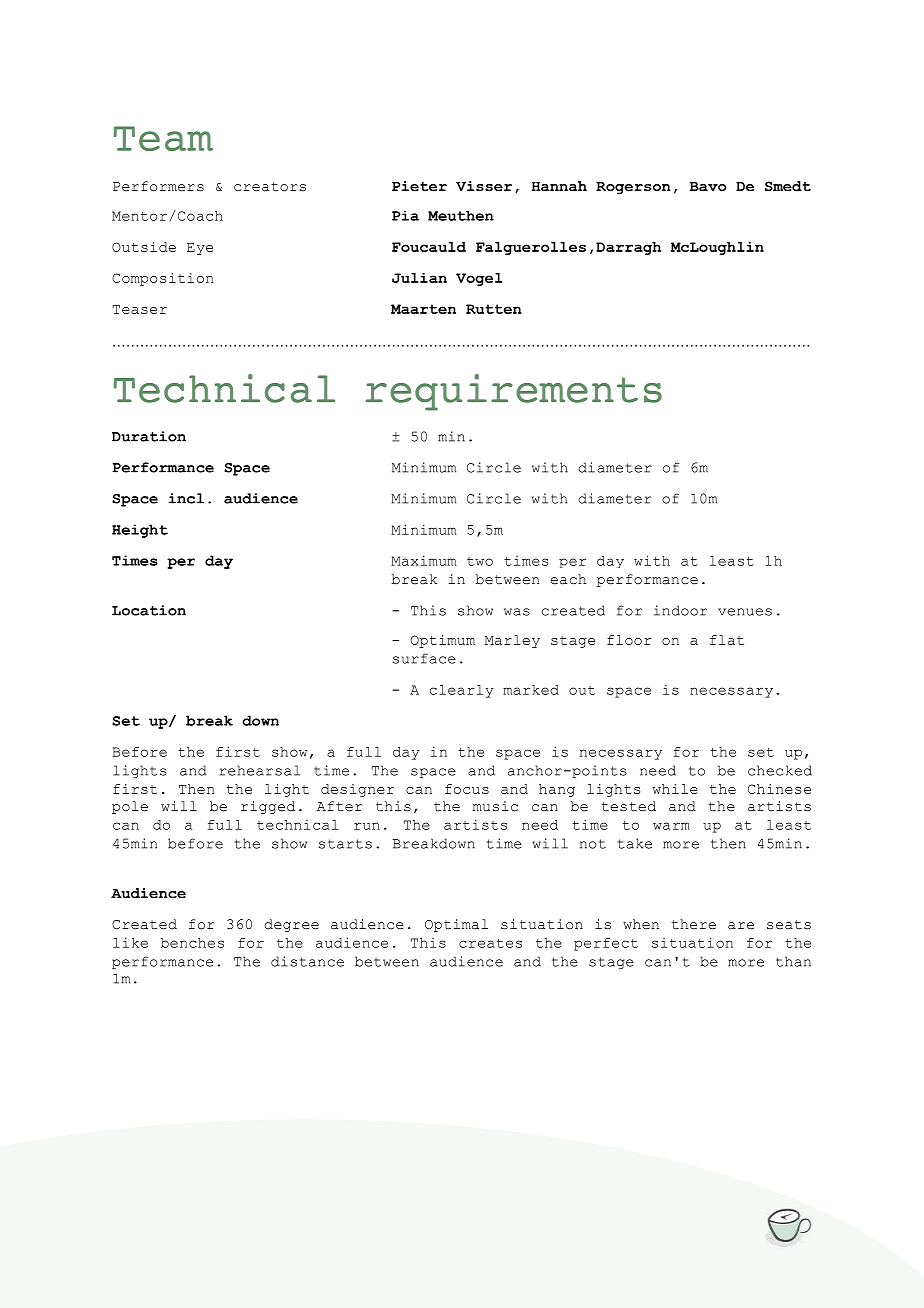 This screenshot has height=1308, width=924. I want to click on Visser, so click(484, 186).
